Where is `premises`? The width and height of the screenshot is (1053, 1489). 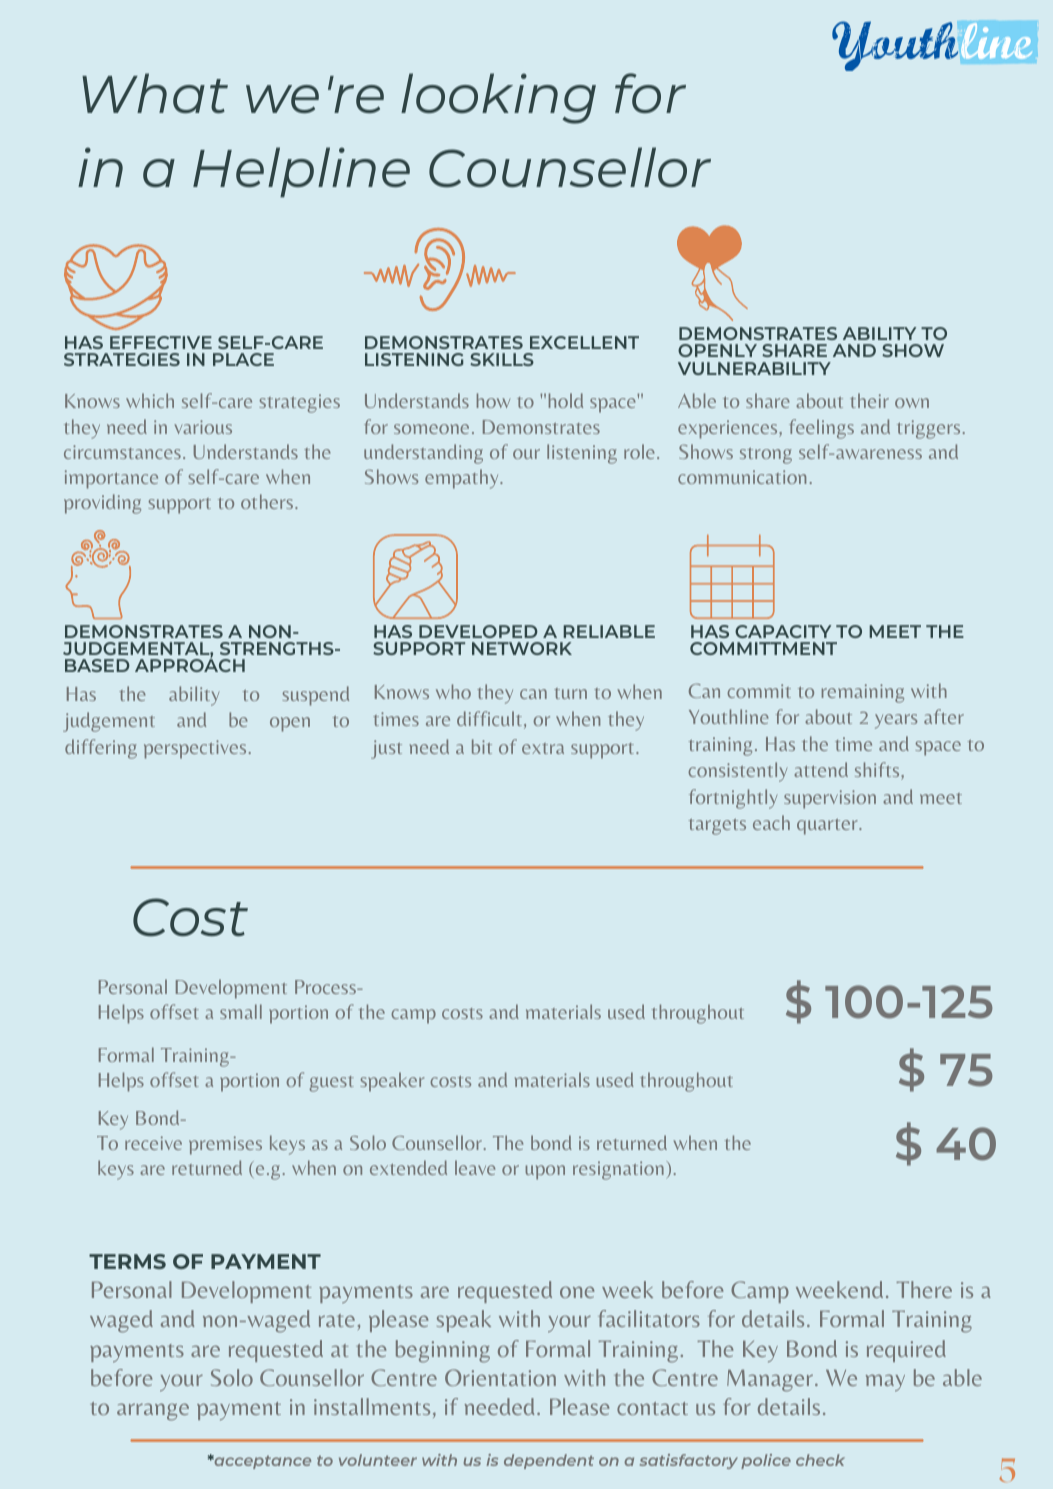 premises is located at coordinates (225, 1145).
